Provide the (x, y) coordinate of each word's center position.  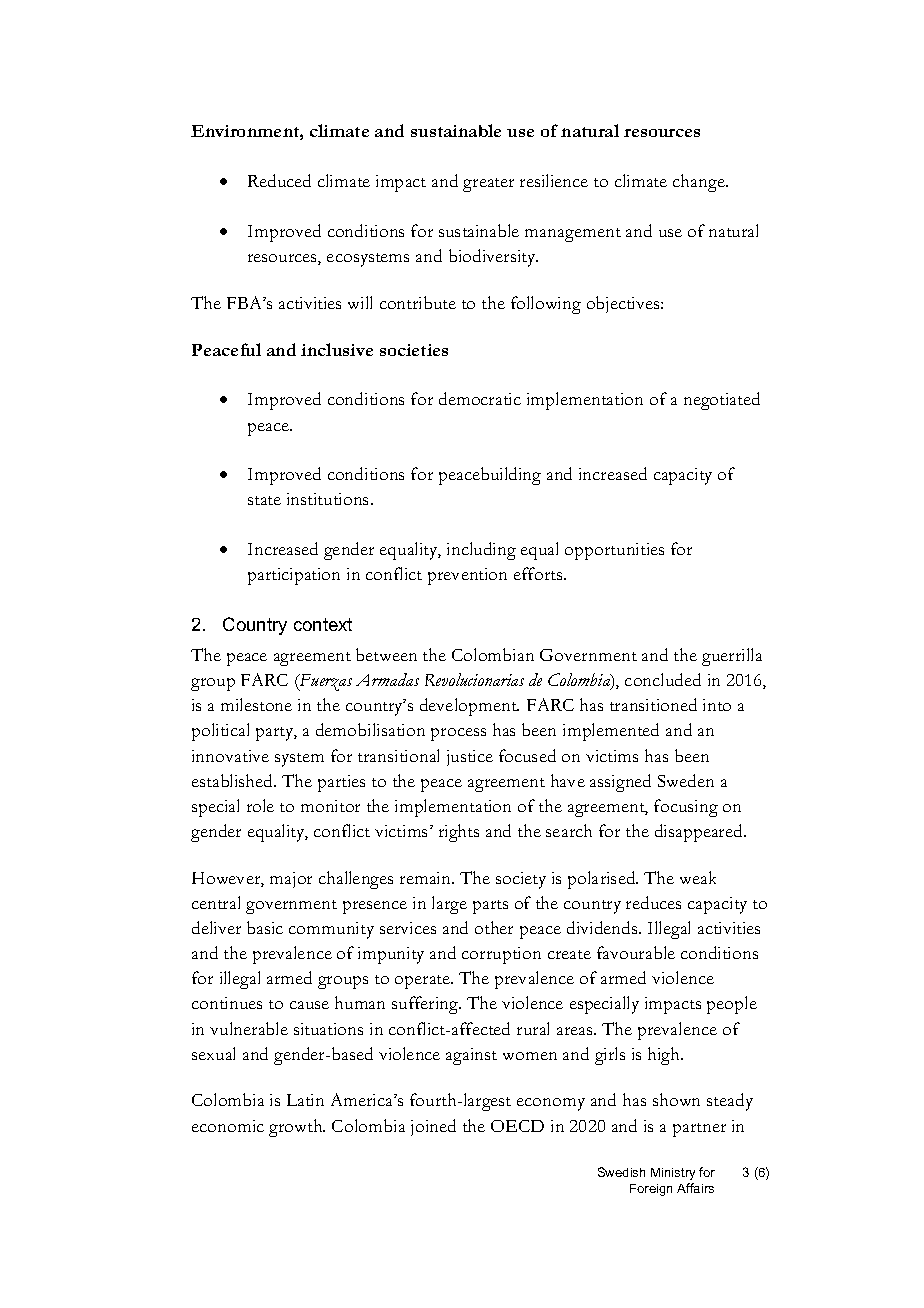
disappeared (700, 833)
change (700, 183)
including (481, 551)
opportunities (614, 551)
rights (459, 833)
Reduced (279, 180)
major (291, 880)
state (264, 500)
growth (297, 1128)
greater (488, 185)
